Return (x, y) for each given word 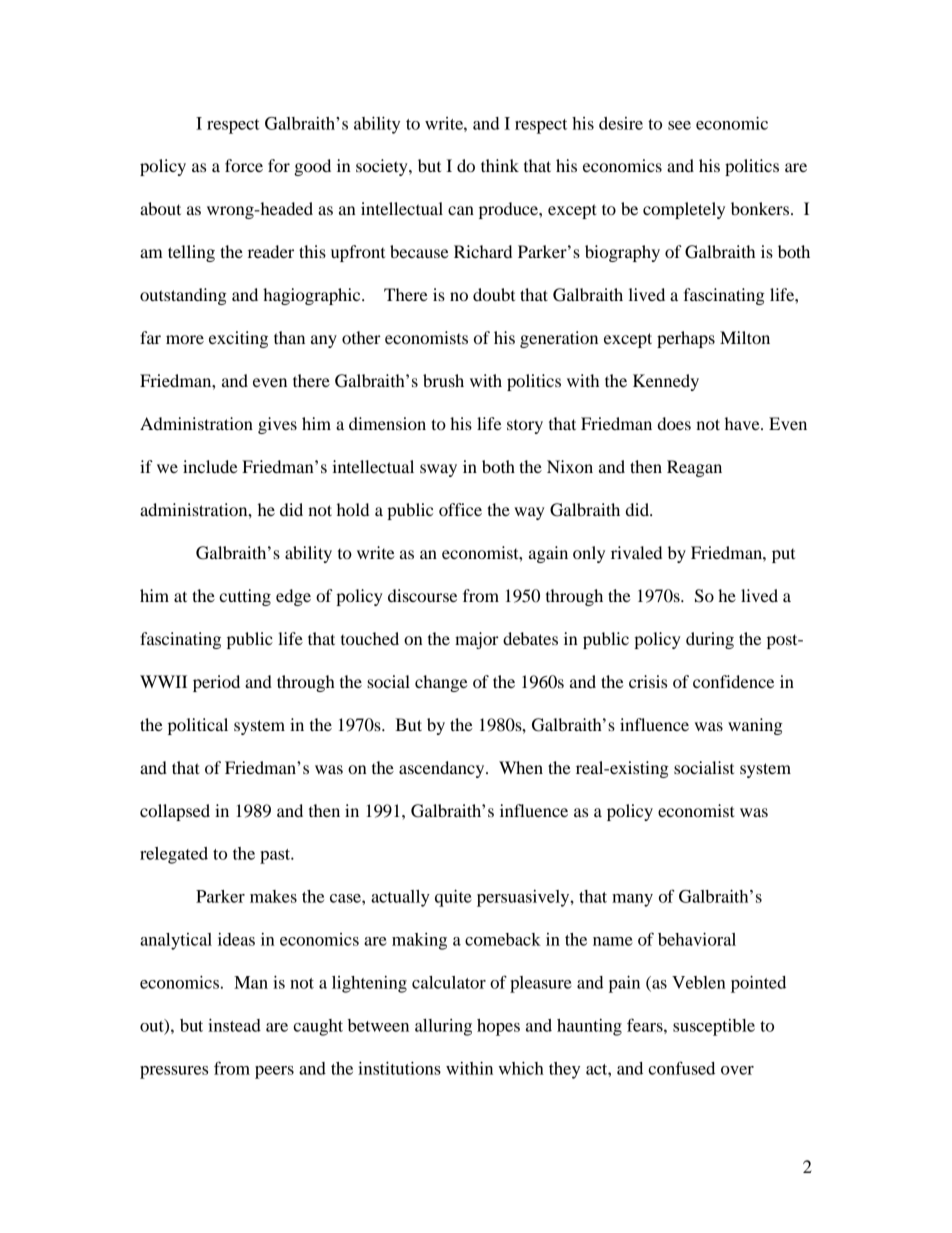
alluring (443, 1027)
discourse (422, 595)
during (710, 640)
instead (234, 1025)
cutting (245, 597)
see (679, 125)
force (244, 165)
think (500, 165)
